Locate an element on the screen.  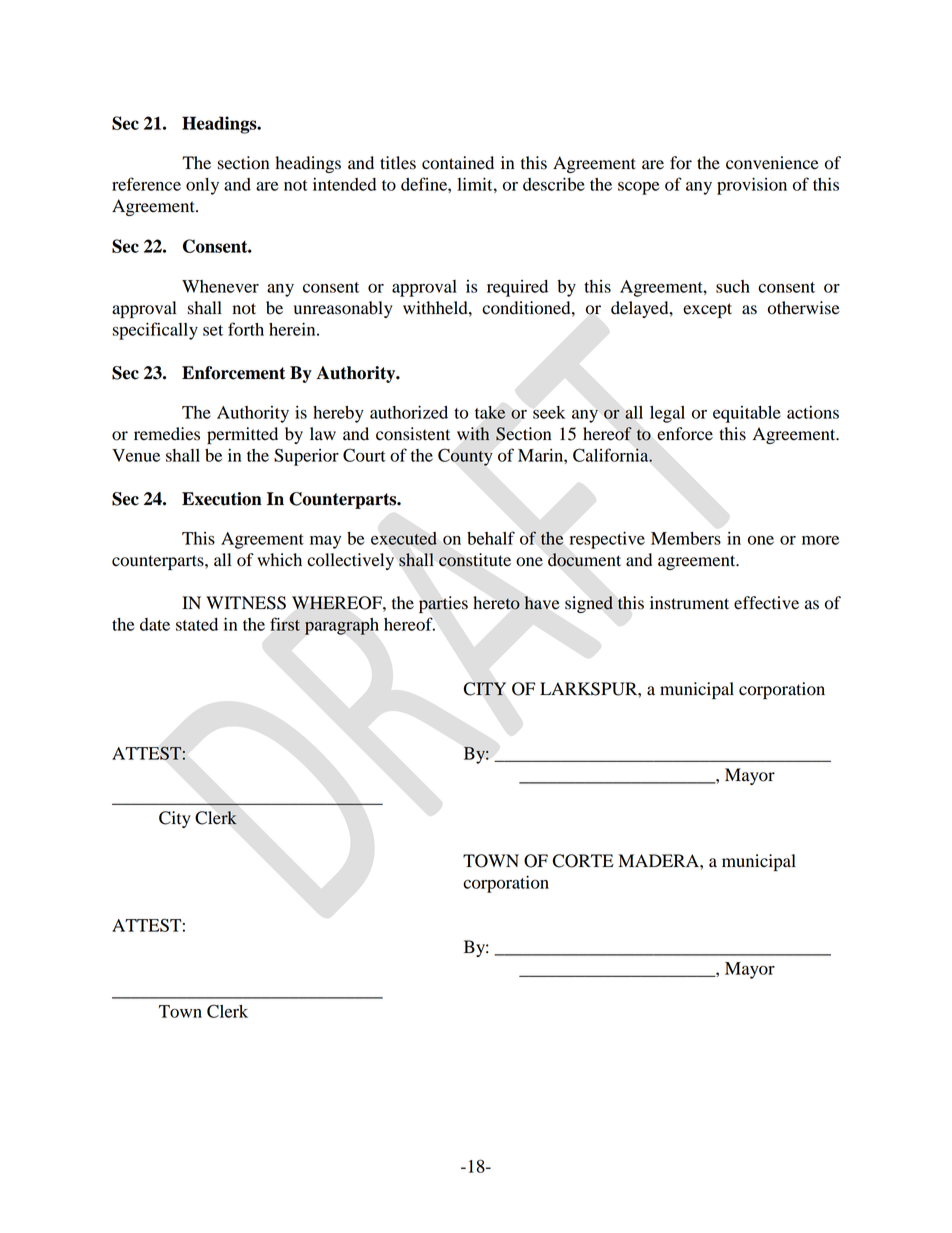
Members is located at coordinates (686, 538).
